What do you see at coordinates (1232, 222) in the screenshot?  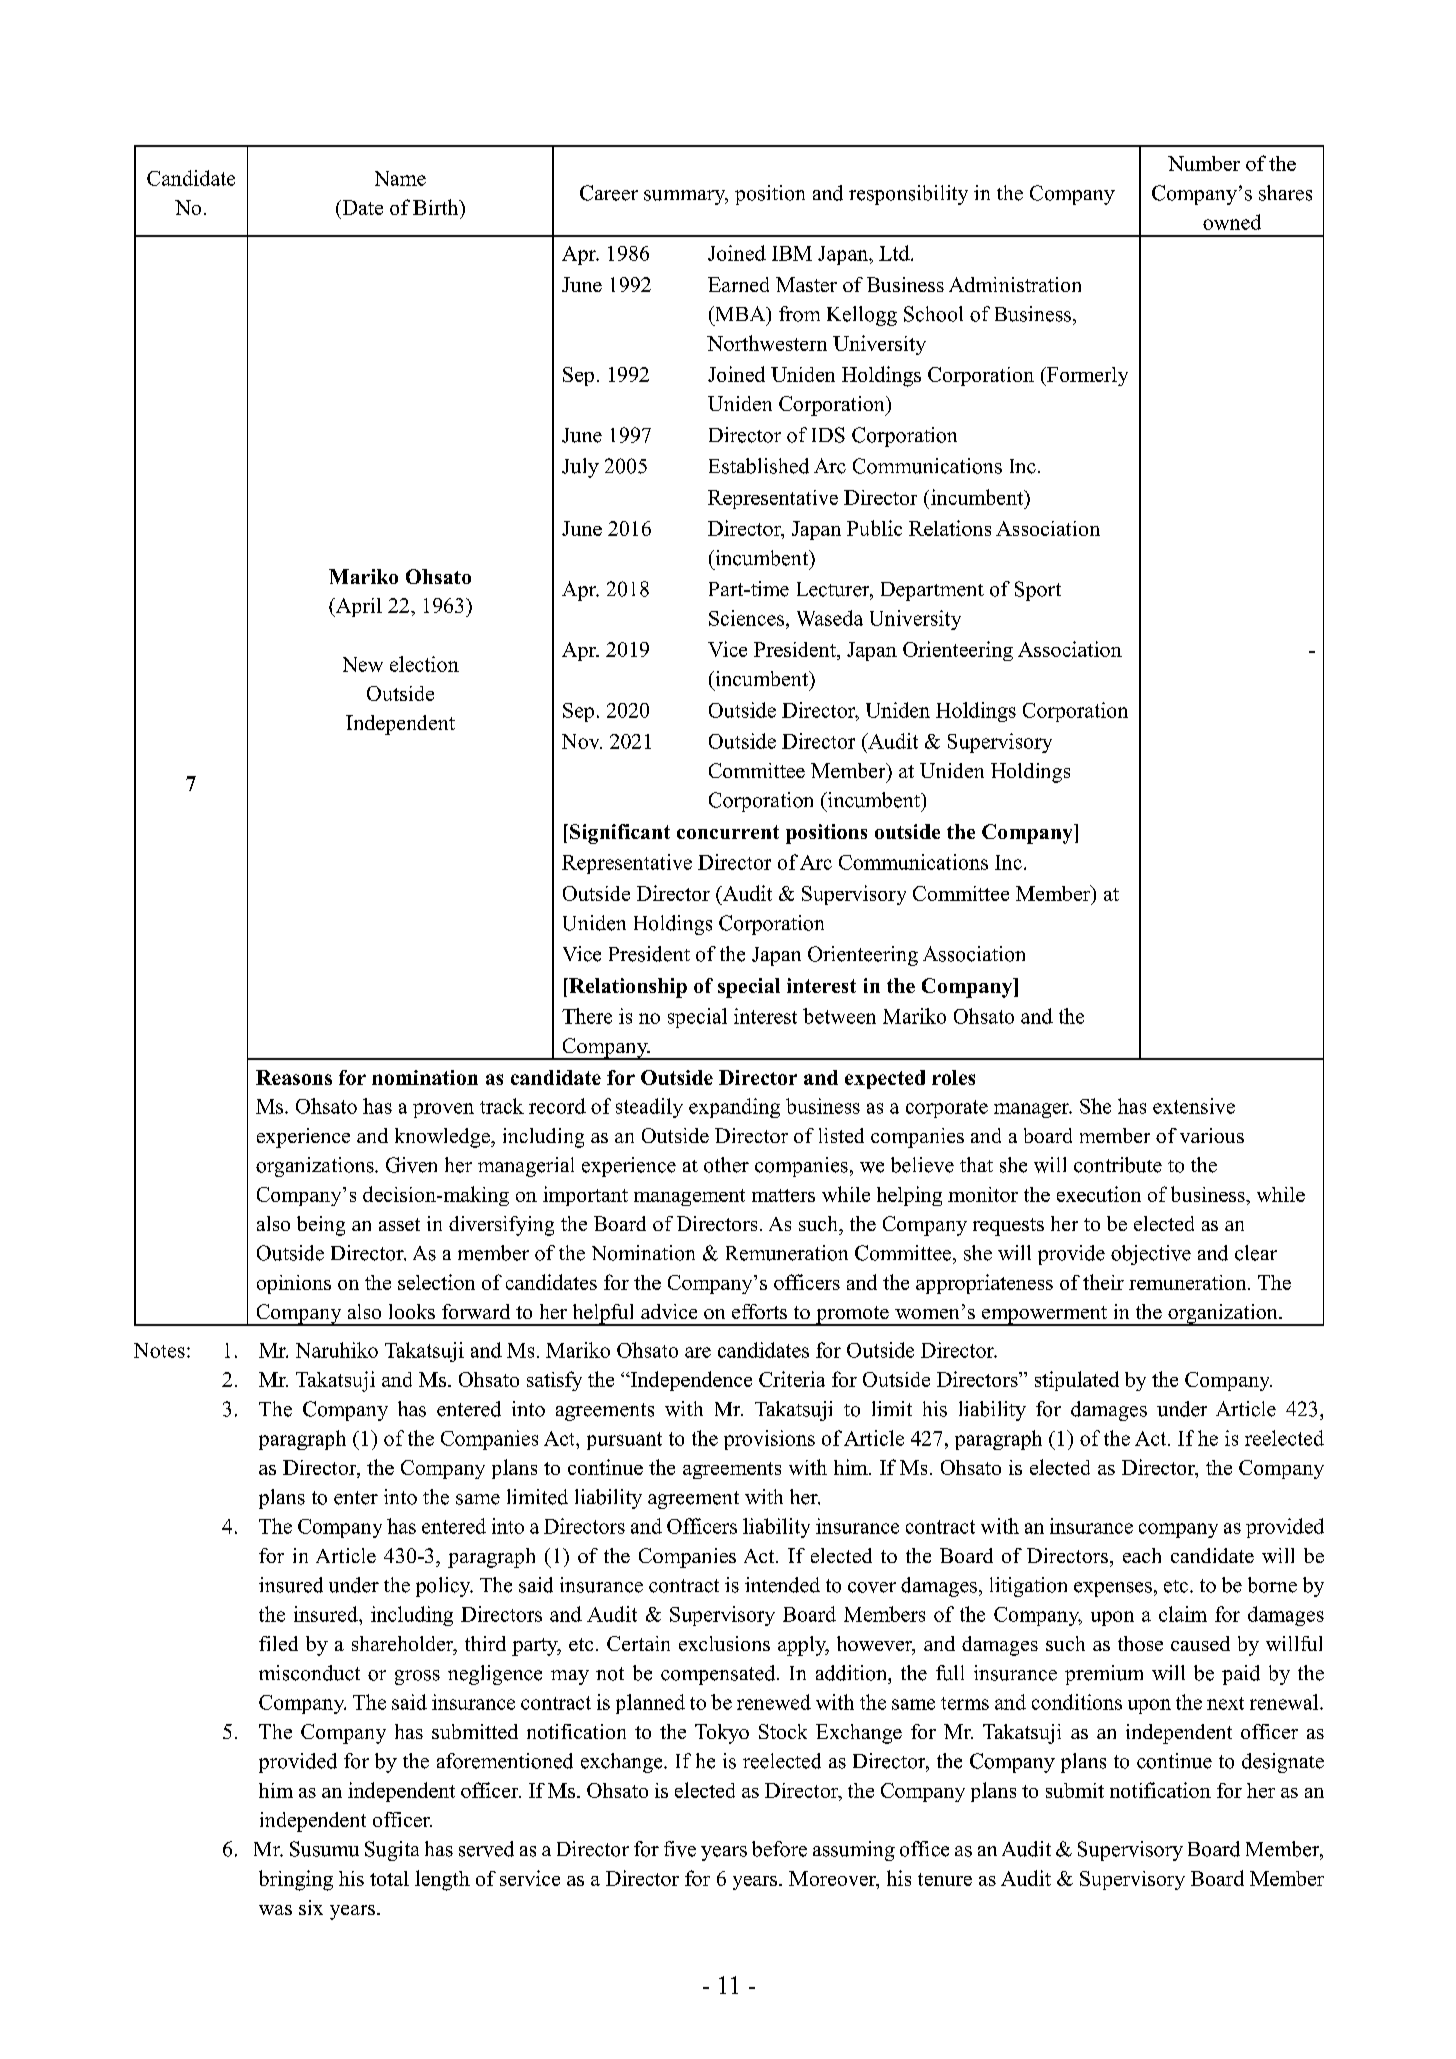 I see `owned` at bounding box center [1232, 222].
